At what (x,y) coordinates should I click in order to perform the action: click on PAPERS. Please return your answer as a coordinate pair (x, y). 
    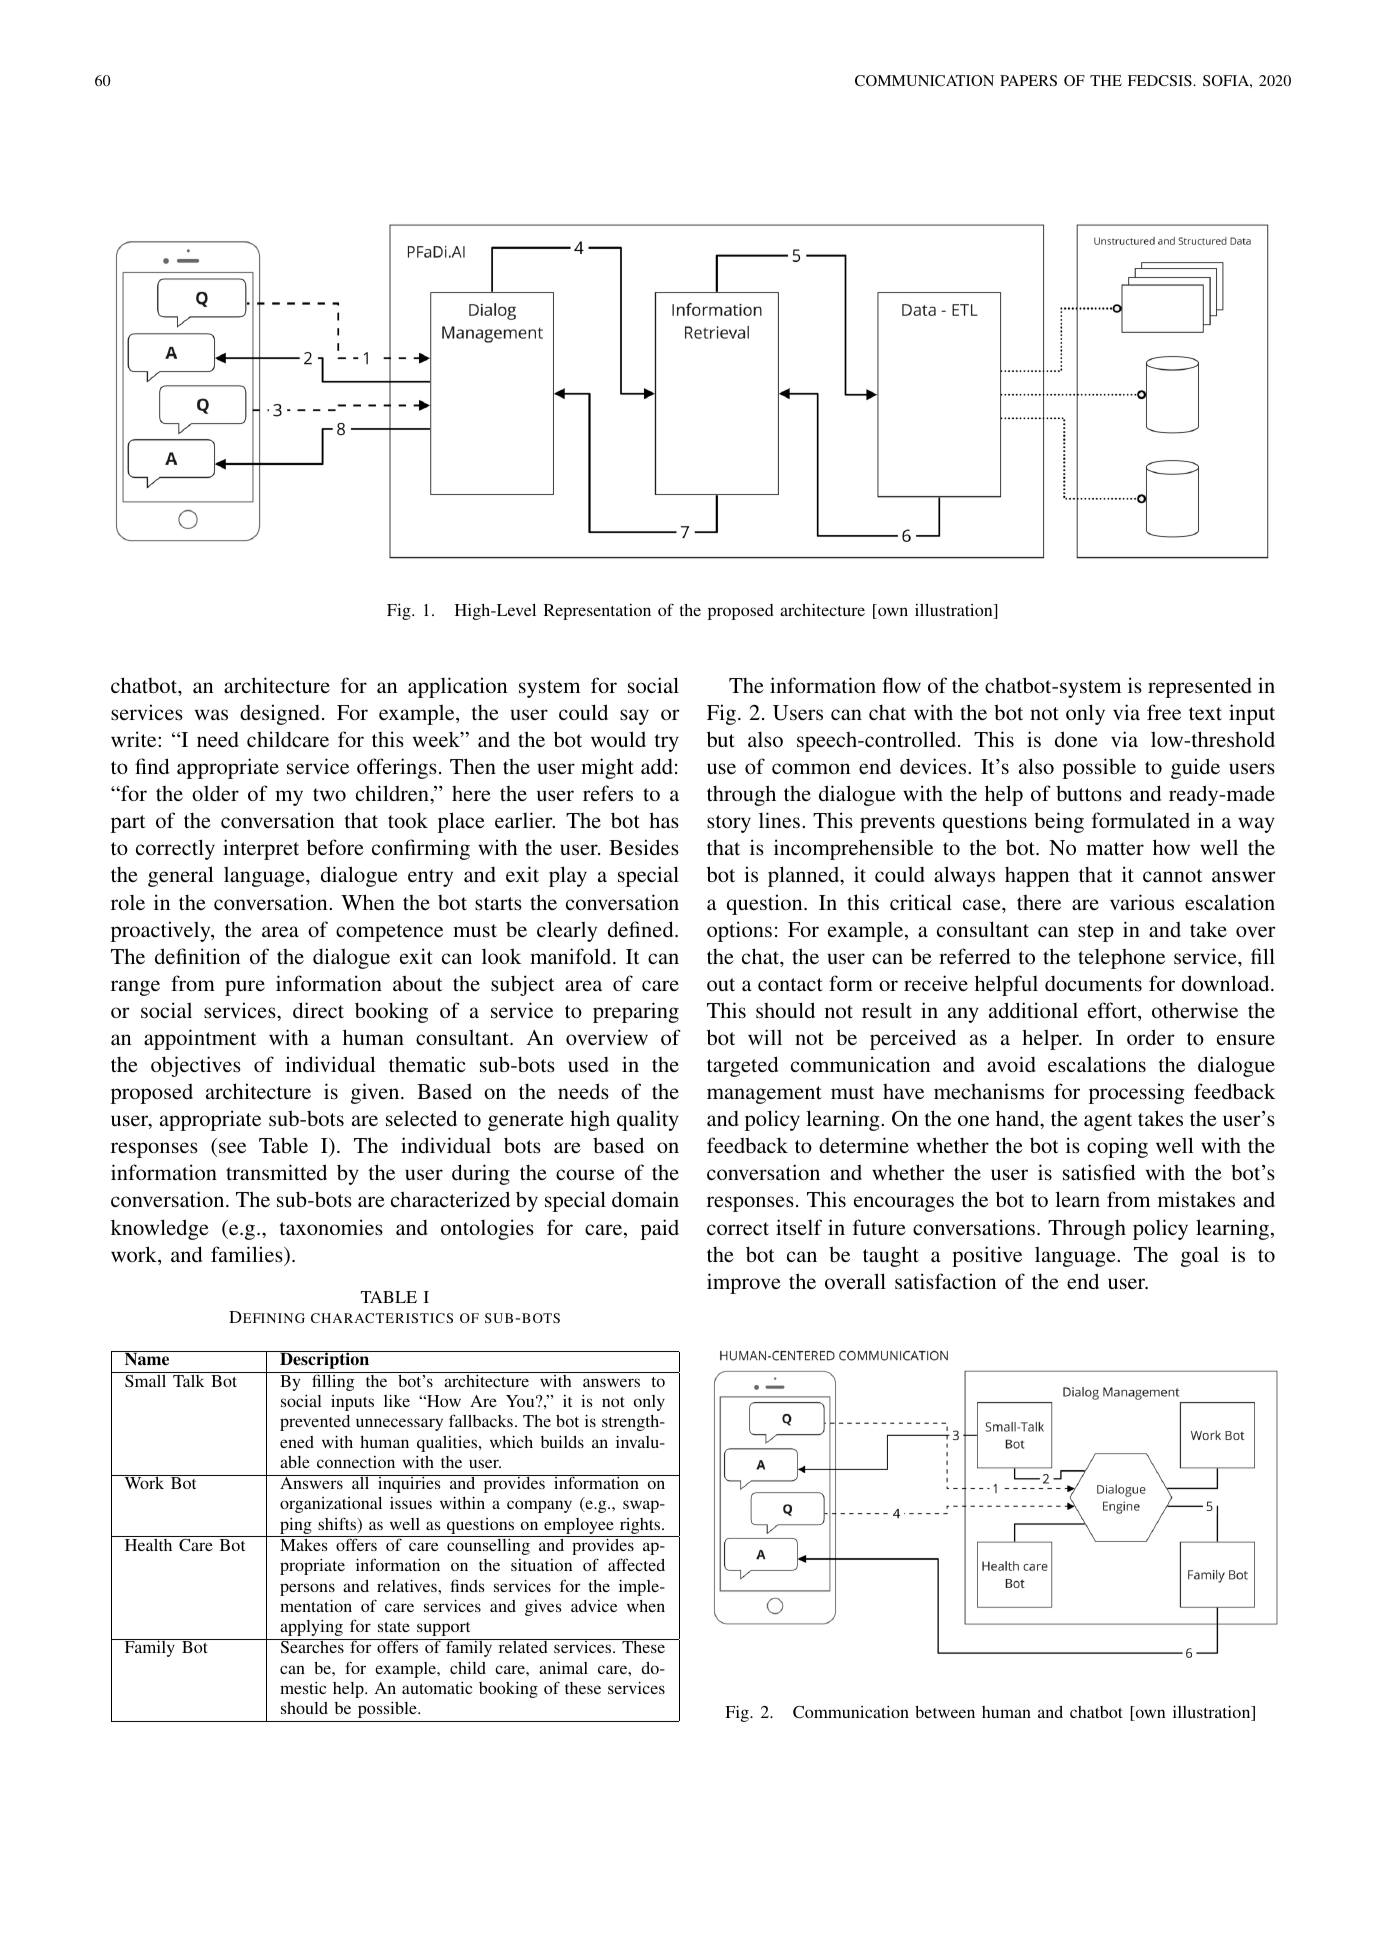
    Looking at the image, I should click on (1028, 80).
